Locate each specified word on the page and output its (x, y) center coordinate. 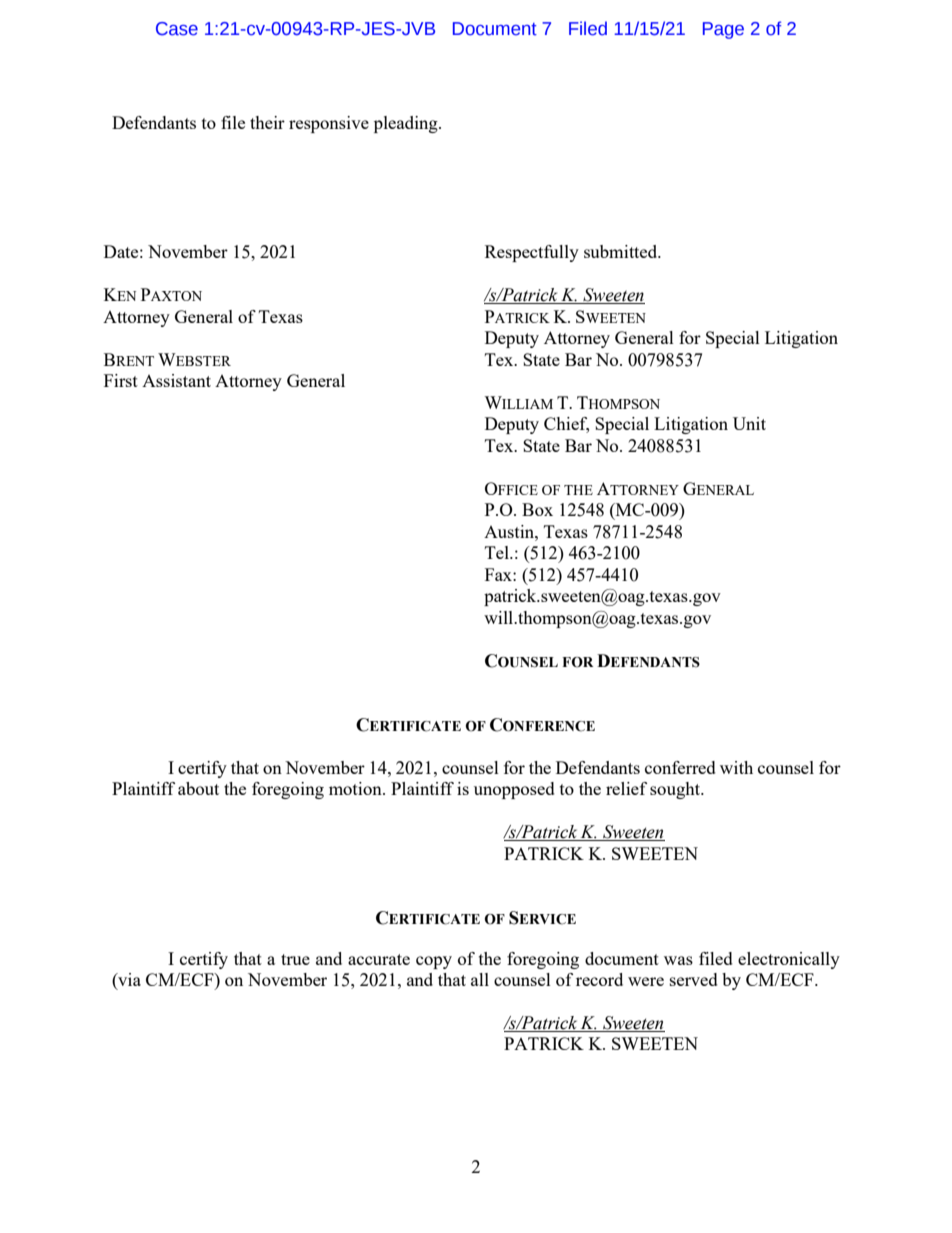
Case (177, 29)
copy (434, 962)
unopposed (514, 790)
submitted (622, 251)
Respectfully (532, 253)
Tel (498, 552)
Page (723, 30)
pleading (407, 124)
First (121, 380)
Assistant (176, 380)
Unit (749, 423)
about (198, 788)
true (295, 959)
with (736, 767)
